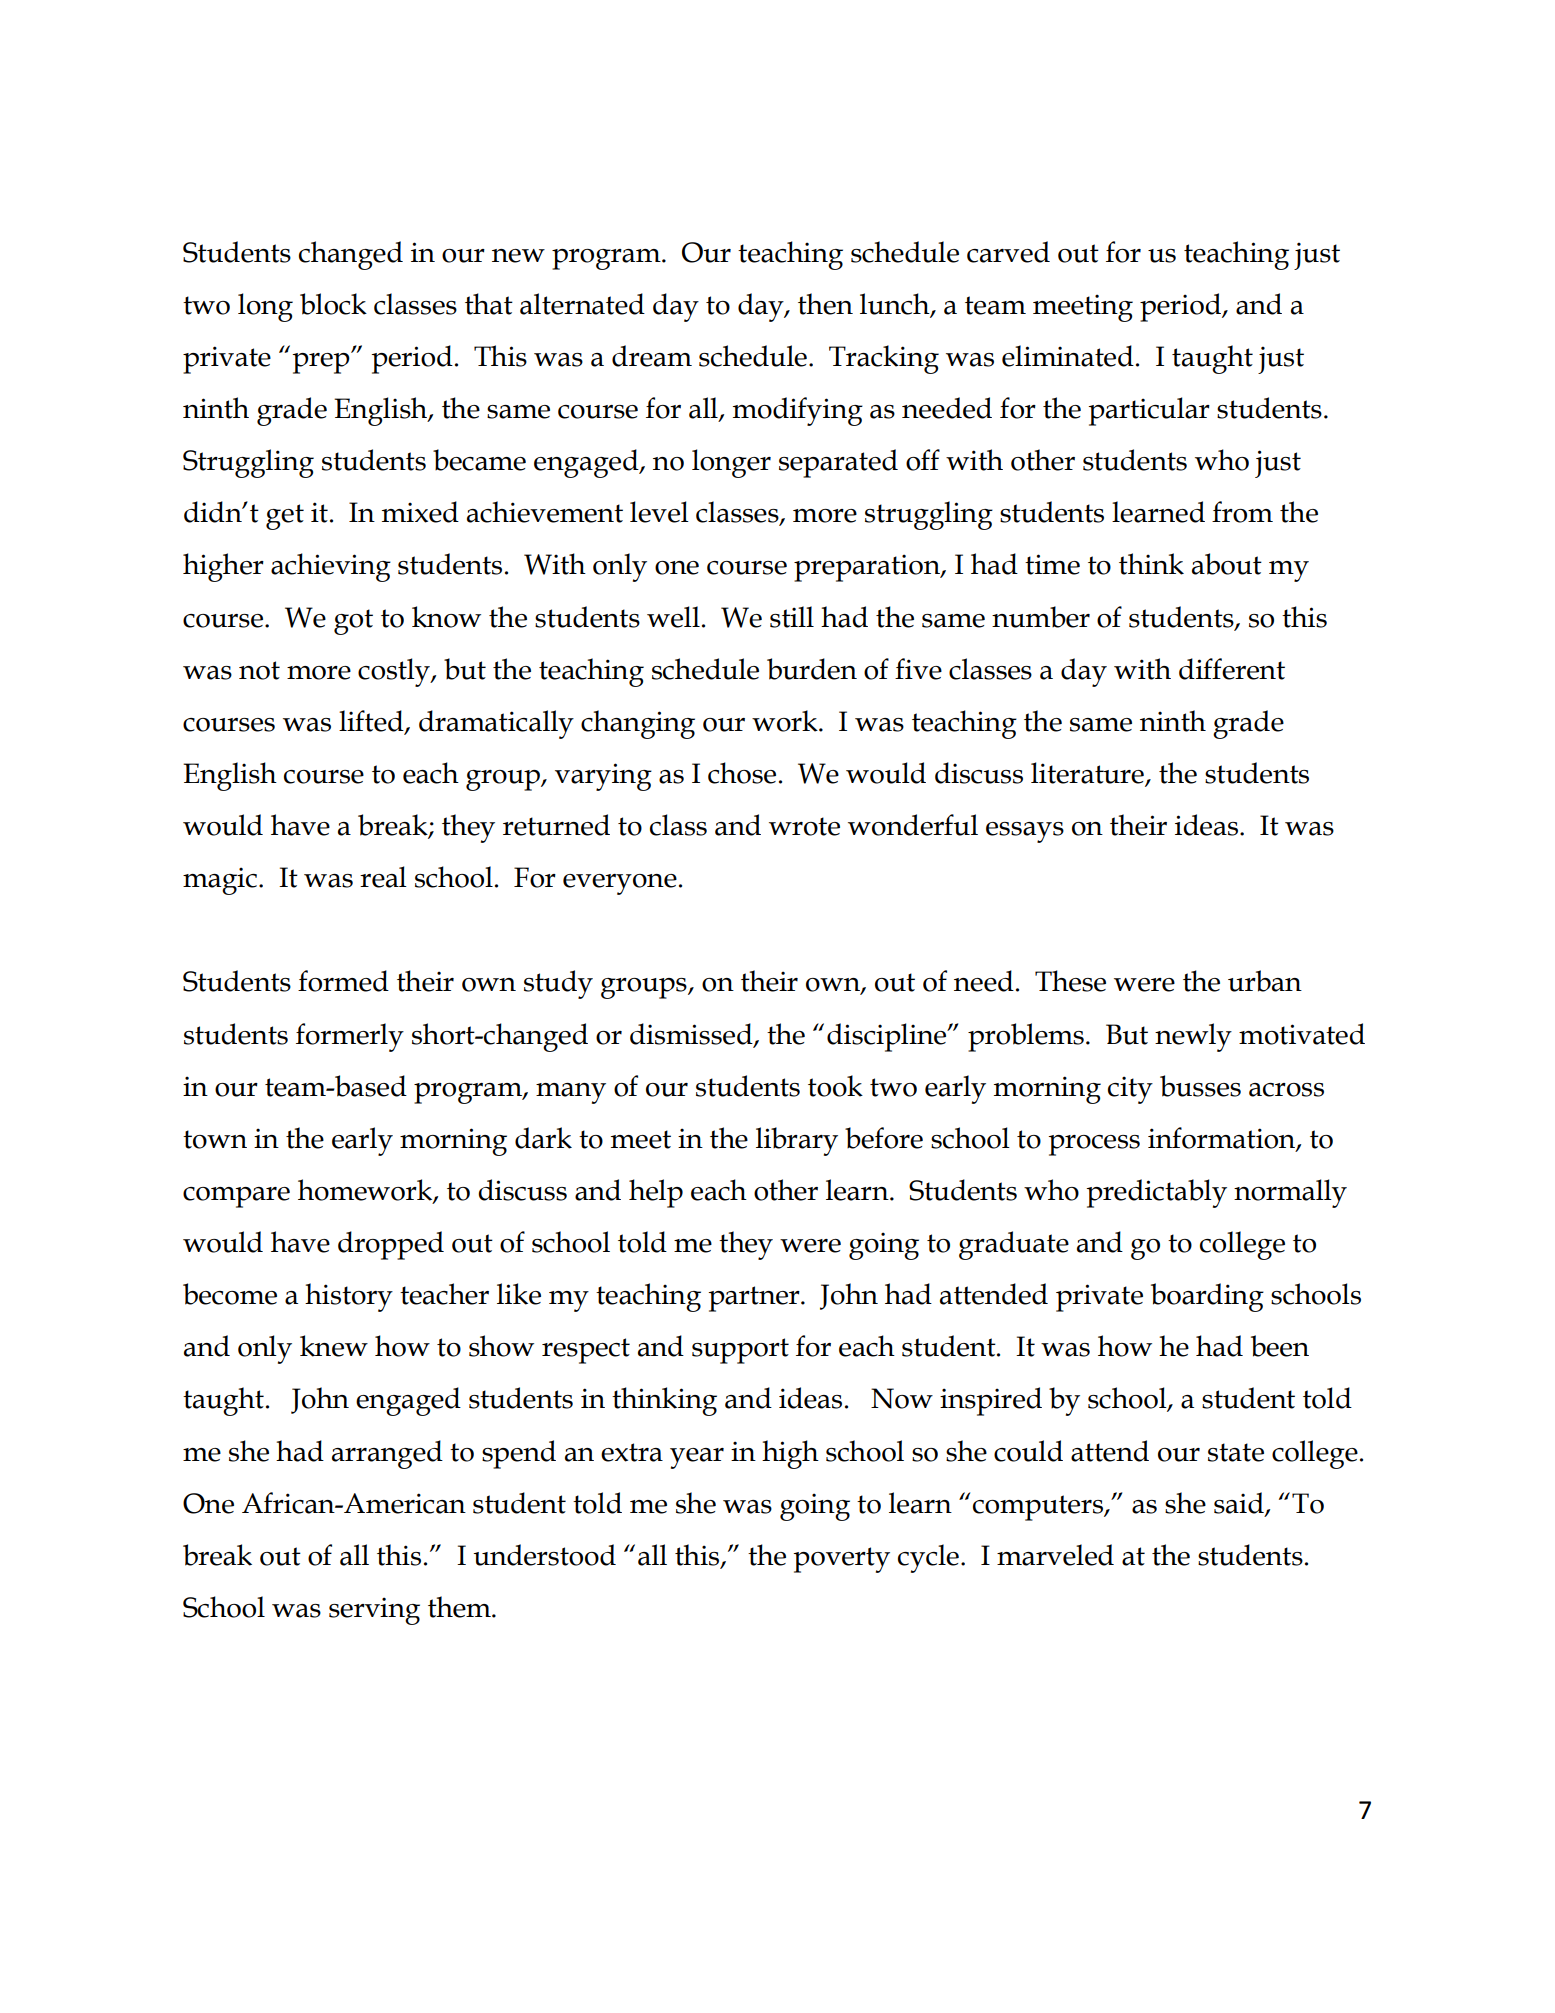  Describe the element at coordinates (333, 304) in the screenshot. I see `block` at that location.
